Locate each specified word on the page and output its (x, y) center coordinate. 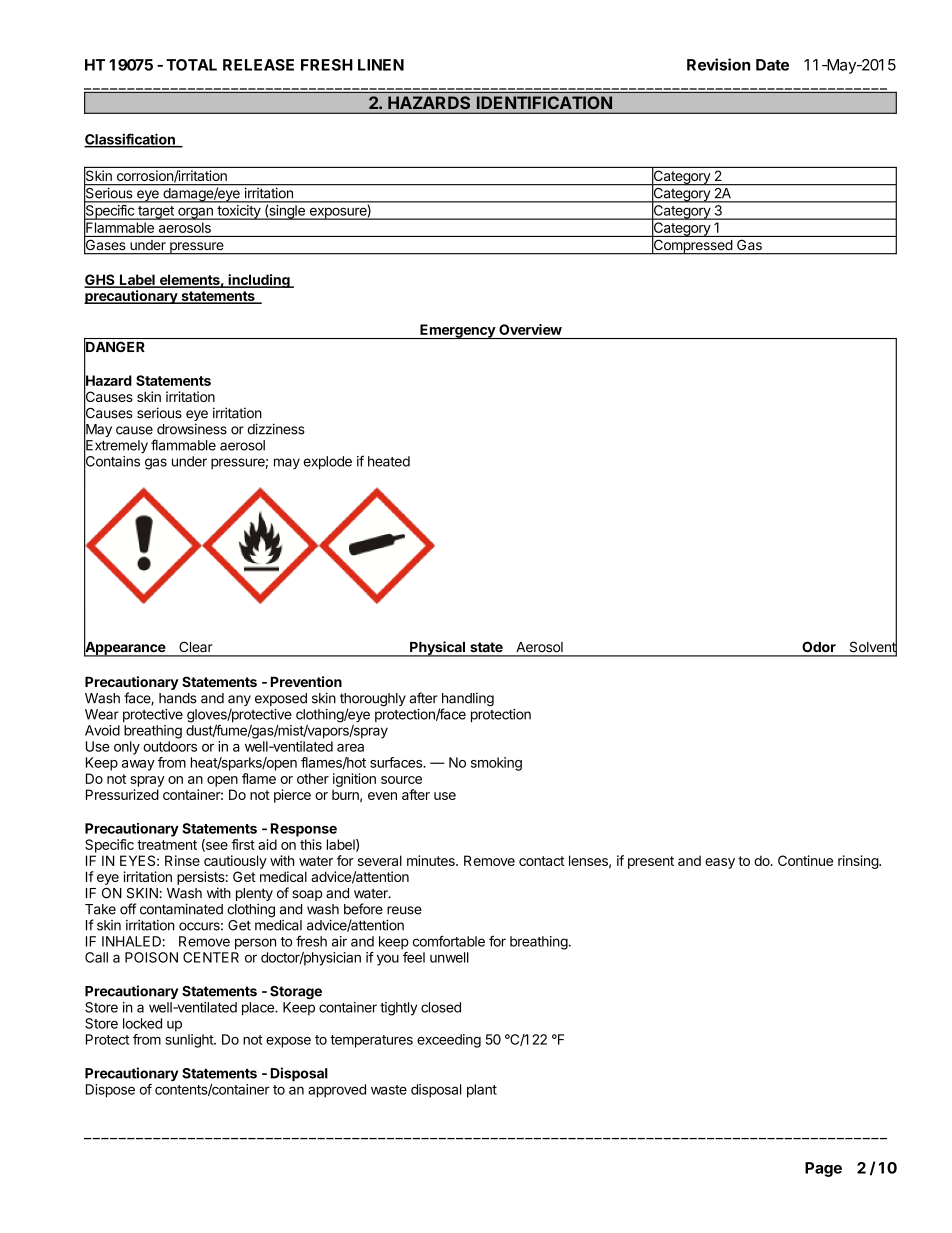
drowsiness (192, 429)
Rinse (182, 860)
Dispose (110, 1091)
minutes (432, 860)
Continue (805, 860)
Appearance (125, 648)
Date (772, 65)
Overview (530, 329)
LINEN (381, 65)
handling (466, 700)
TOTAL (191, 65)
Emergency (457, 331)
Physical (437, 649)
